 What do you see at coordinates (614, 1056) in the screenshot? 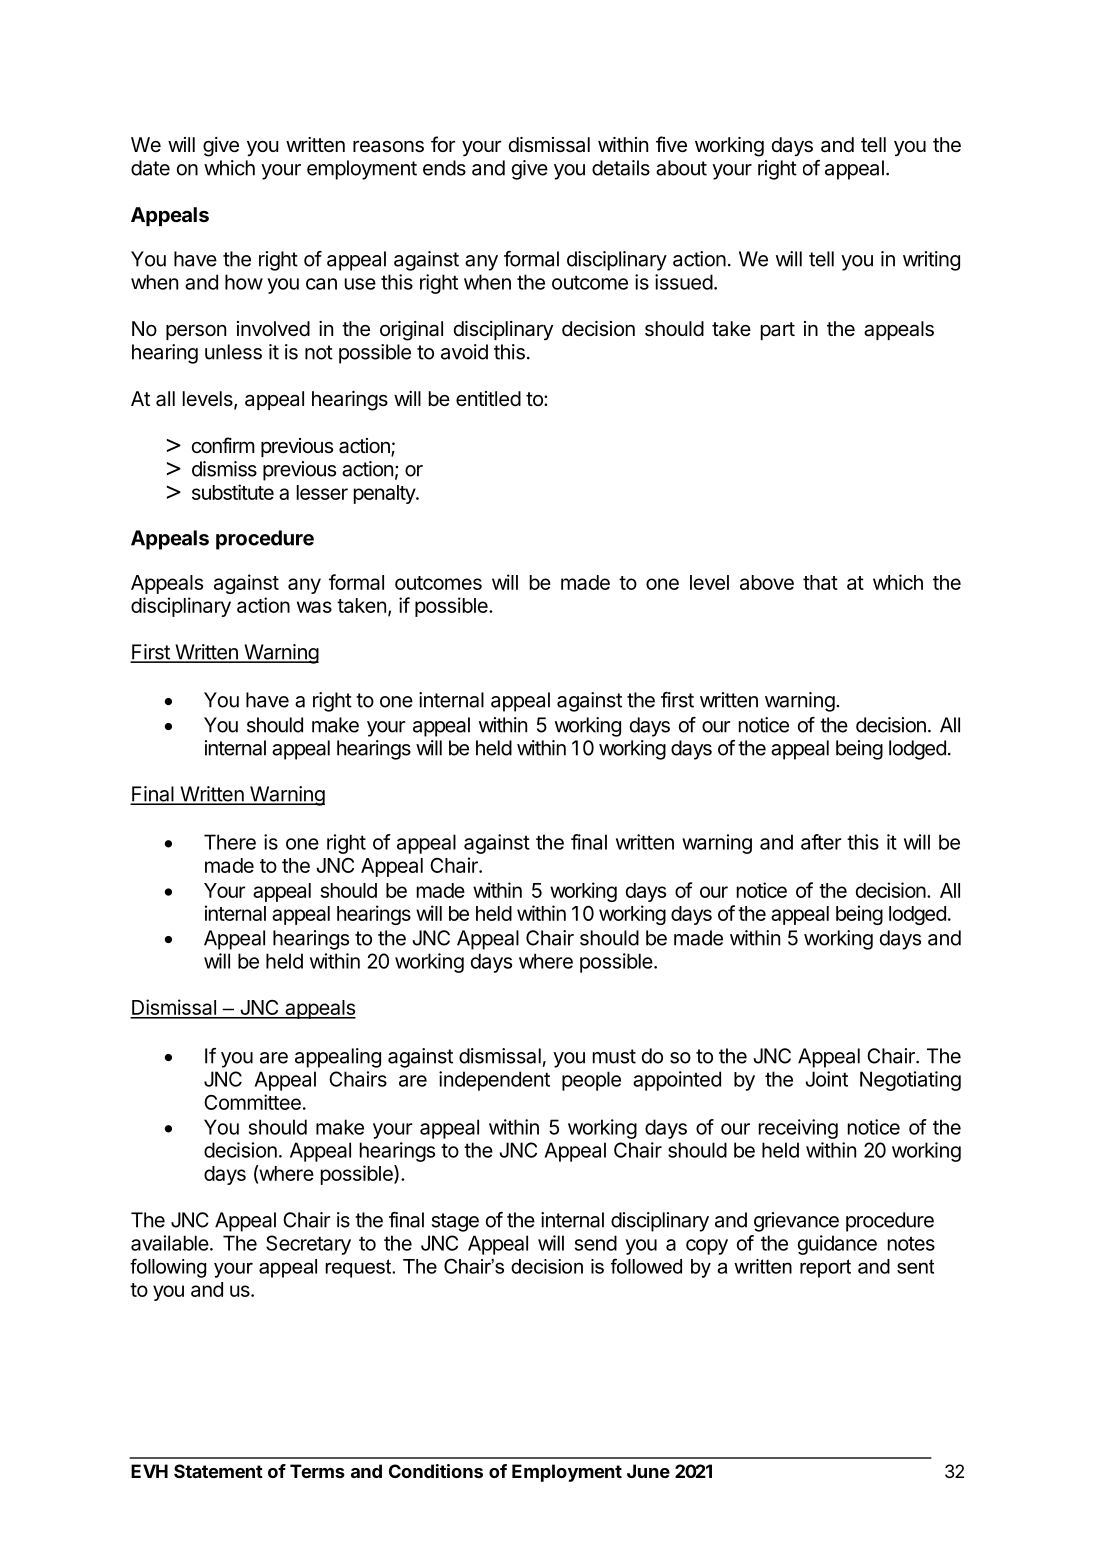
I see `must` at bounding box center [614, 1056].
